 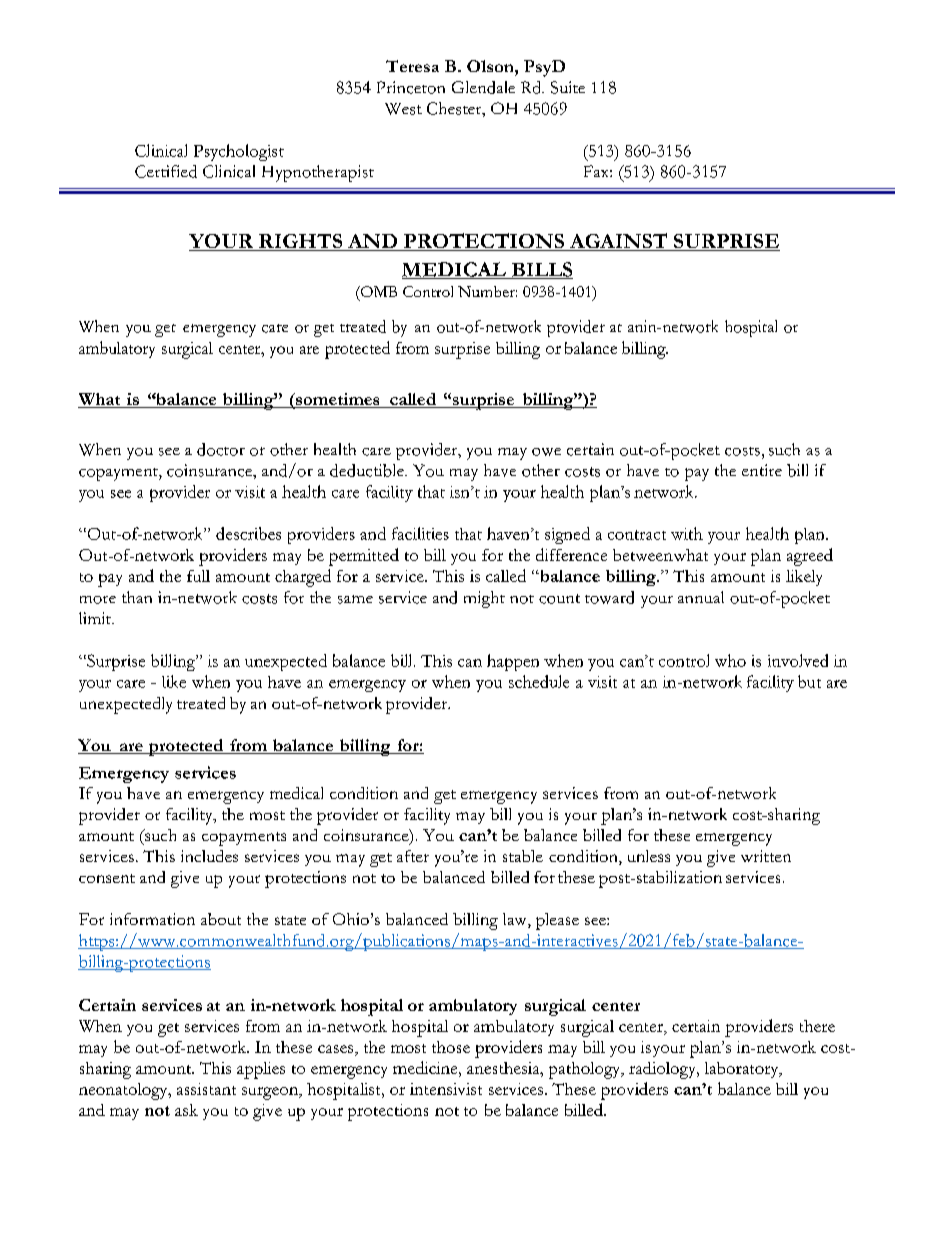 What do you see at coordinates (568, 87) in the image?
I see `Suite` at bounding box center [568, 87].
